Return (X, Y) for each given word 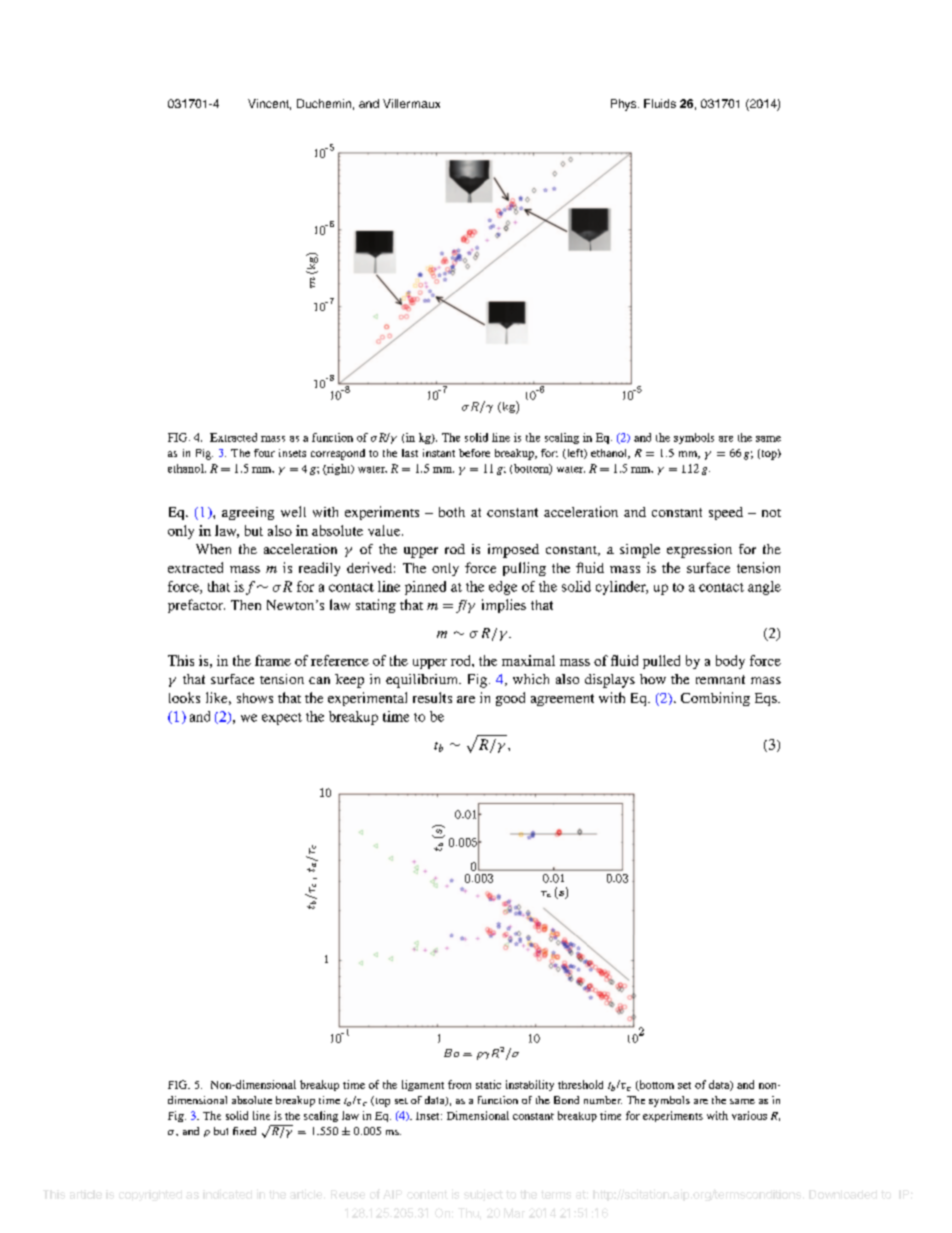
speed (726, 513)
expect (282, 719)
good (510, 699)
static (488, 1084)
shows (255, 698)
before (474, 453)
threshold (580, 1084)
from (459, 1084)
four (264, 453)
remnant (720, 679)
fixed (244, 1131)
